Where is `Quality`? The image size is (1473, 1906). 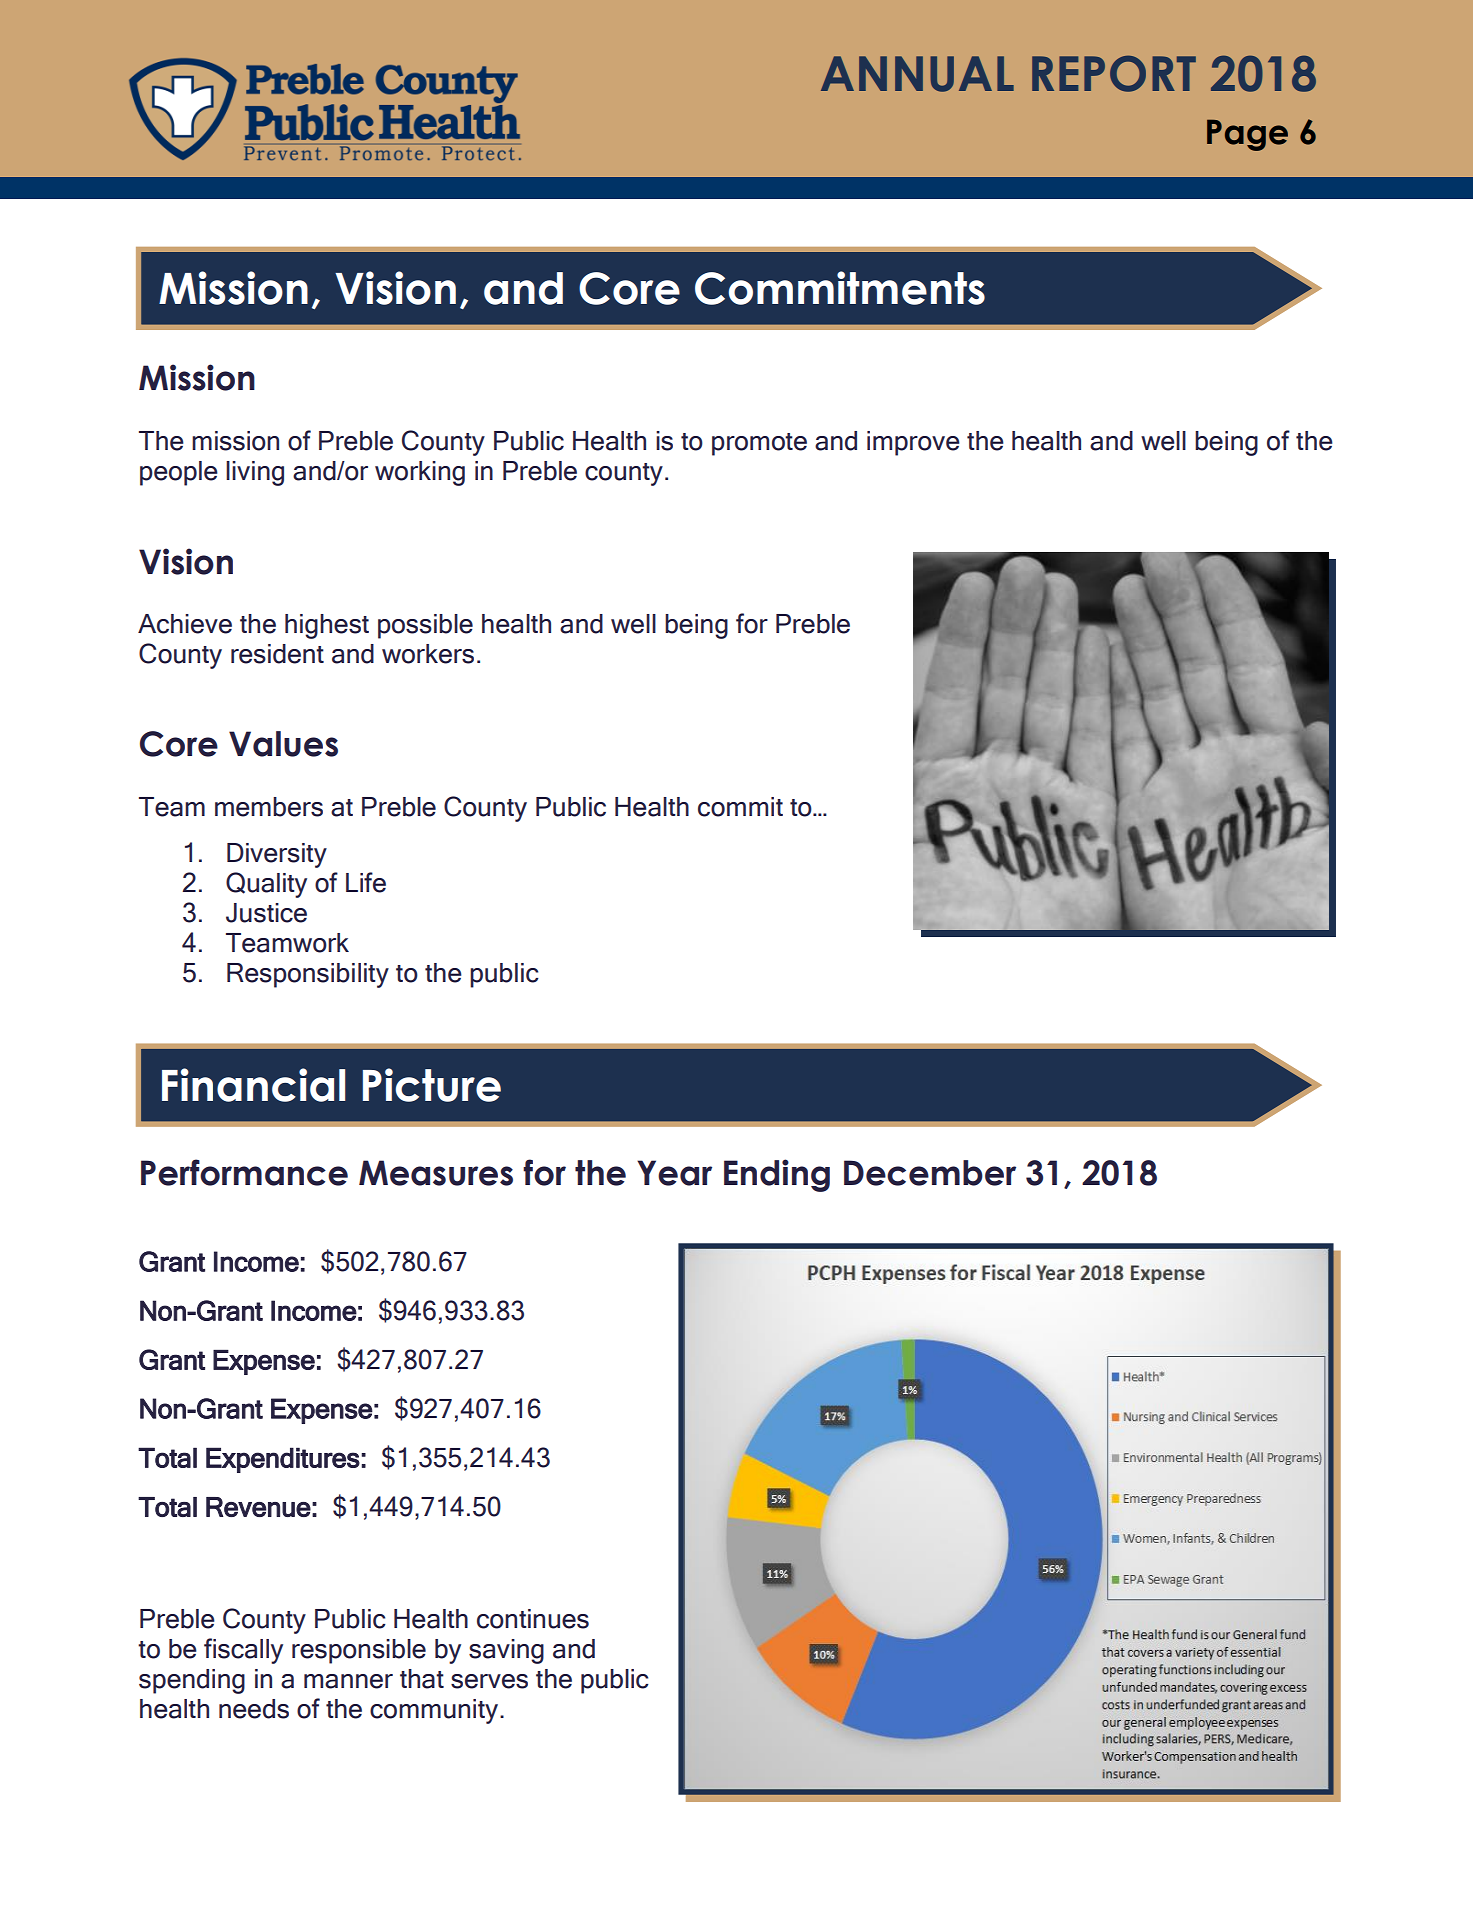
Quality is located at coordinates (266, 885).
